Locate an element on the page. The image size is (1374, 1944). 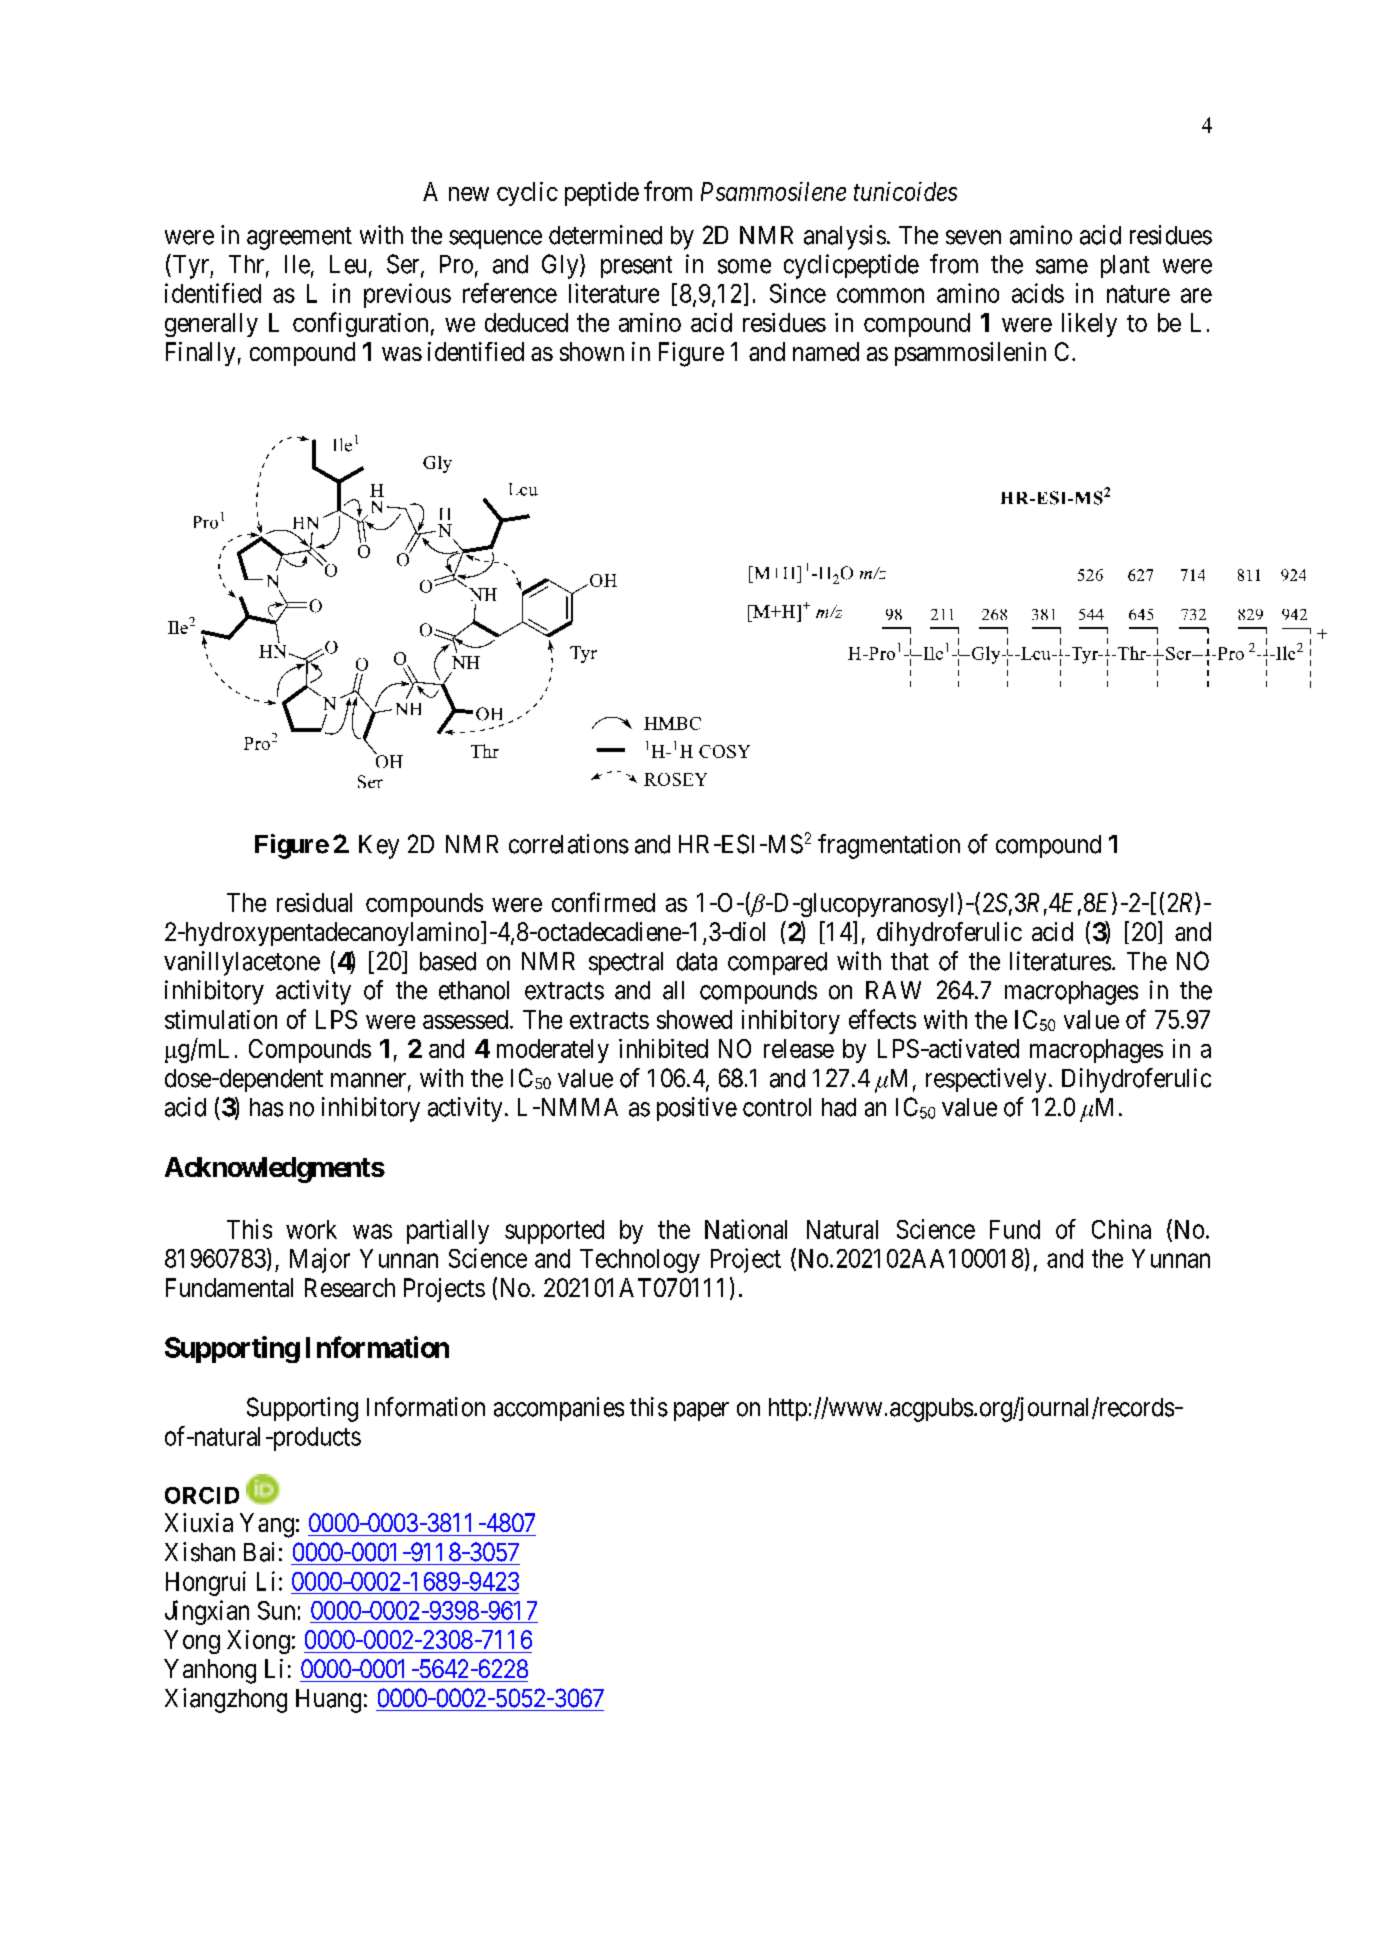
that is located at coordinates (910, 961).
